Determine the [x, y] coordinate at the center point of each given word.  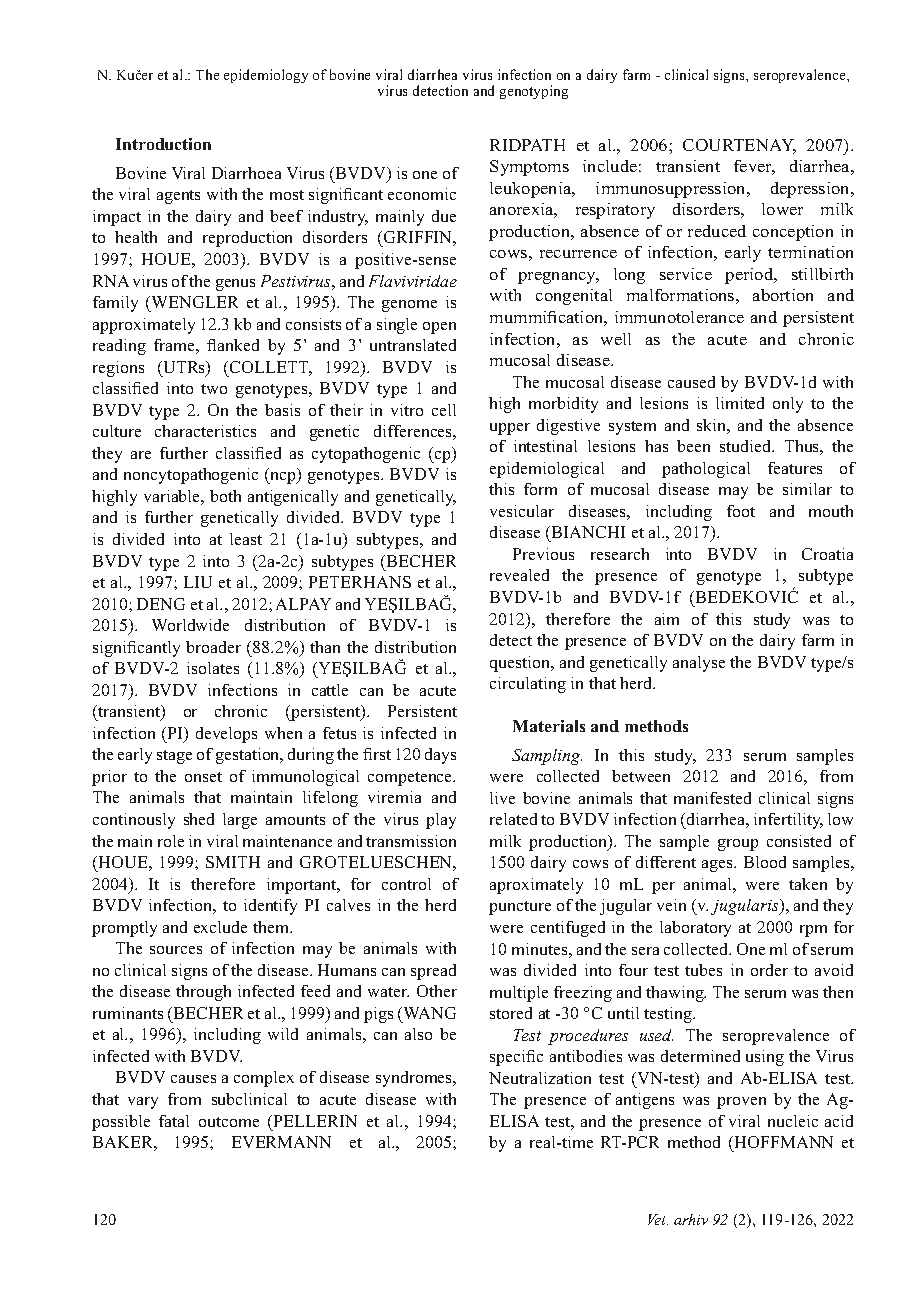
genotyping [534, 92]
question [521, 664]
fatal [174, 1121]
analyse [699, 664]
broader [213, 647]
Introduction [163, 144]
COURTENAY [739, 146]
